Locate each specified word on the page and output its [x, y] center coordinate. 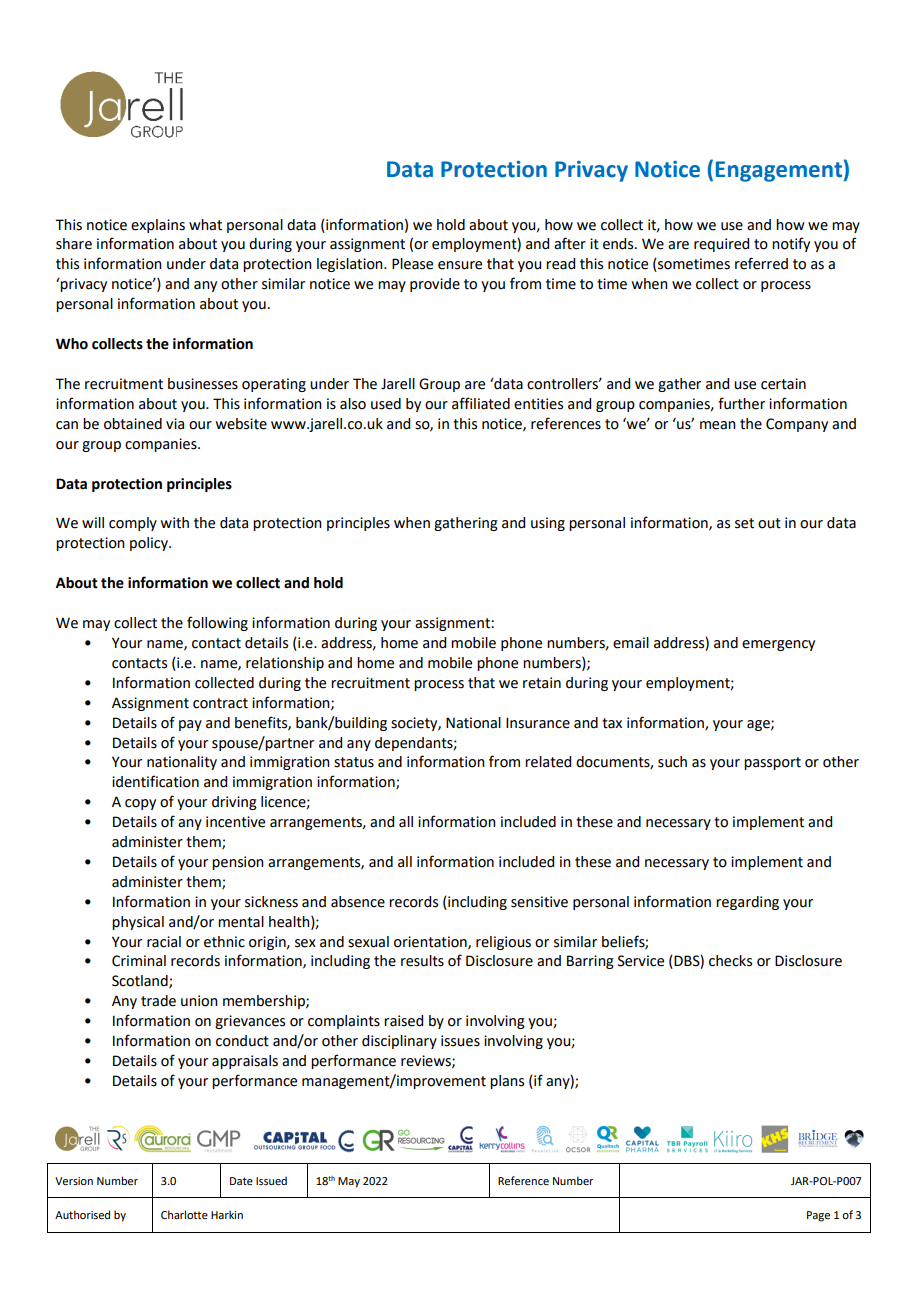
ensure [460, 265]
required [721, 245]
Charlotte [184, 1214]
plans [507, 1082]
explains [158, 226]
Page [818, 1216]
